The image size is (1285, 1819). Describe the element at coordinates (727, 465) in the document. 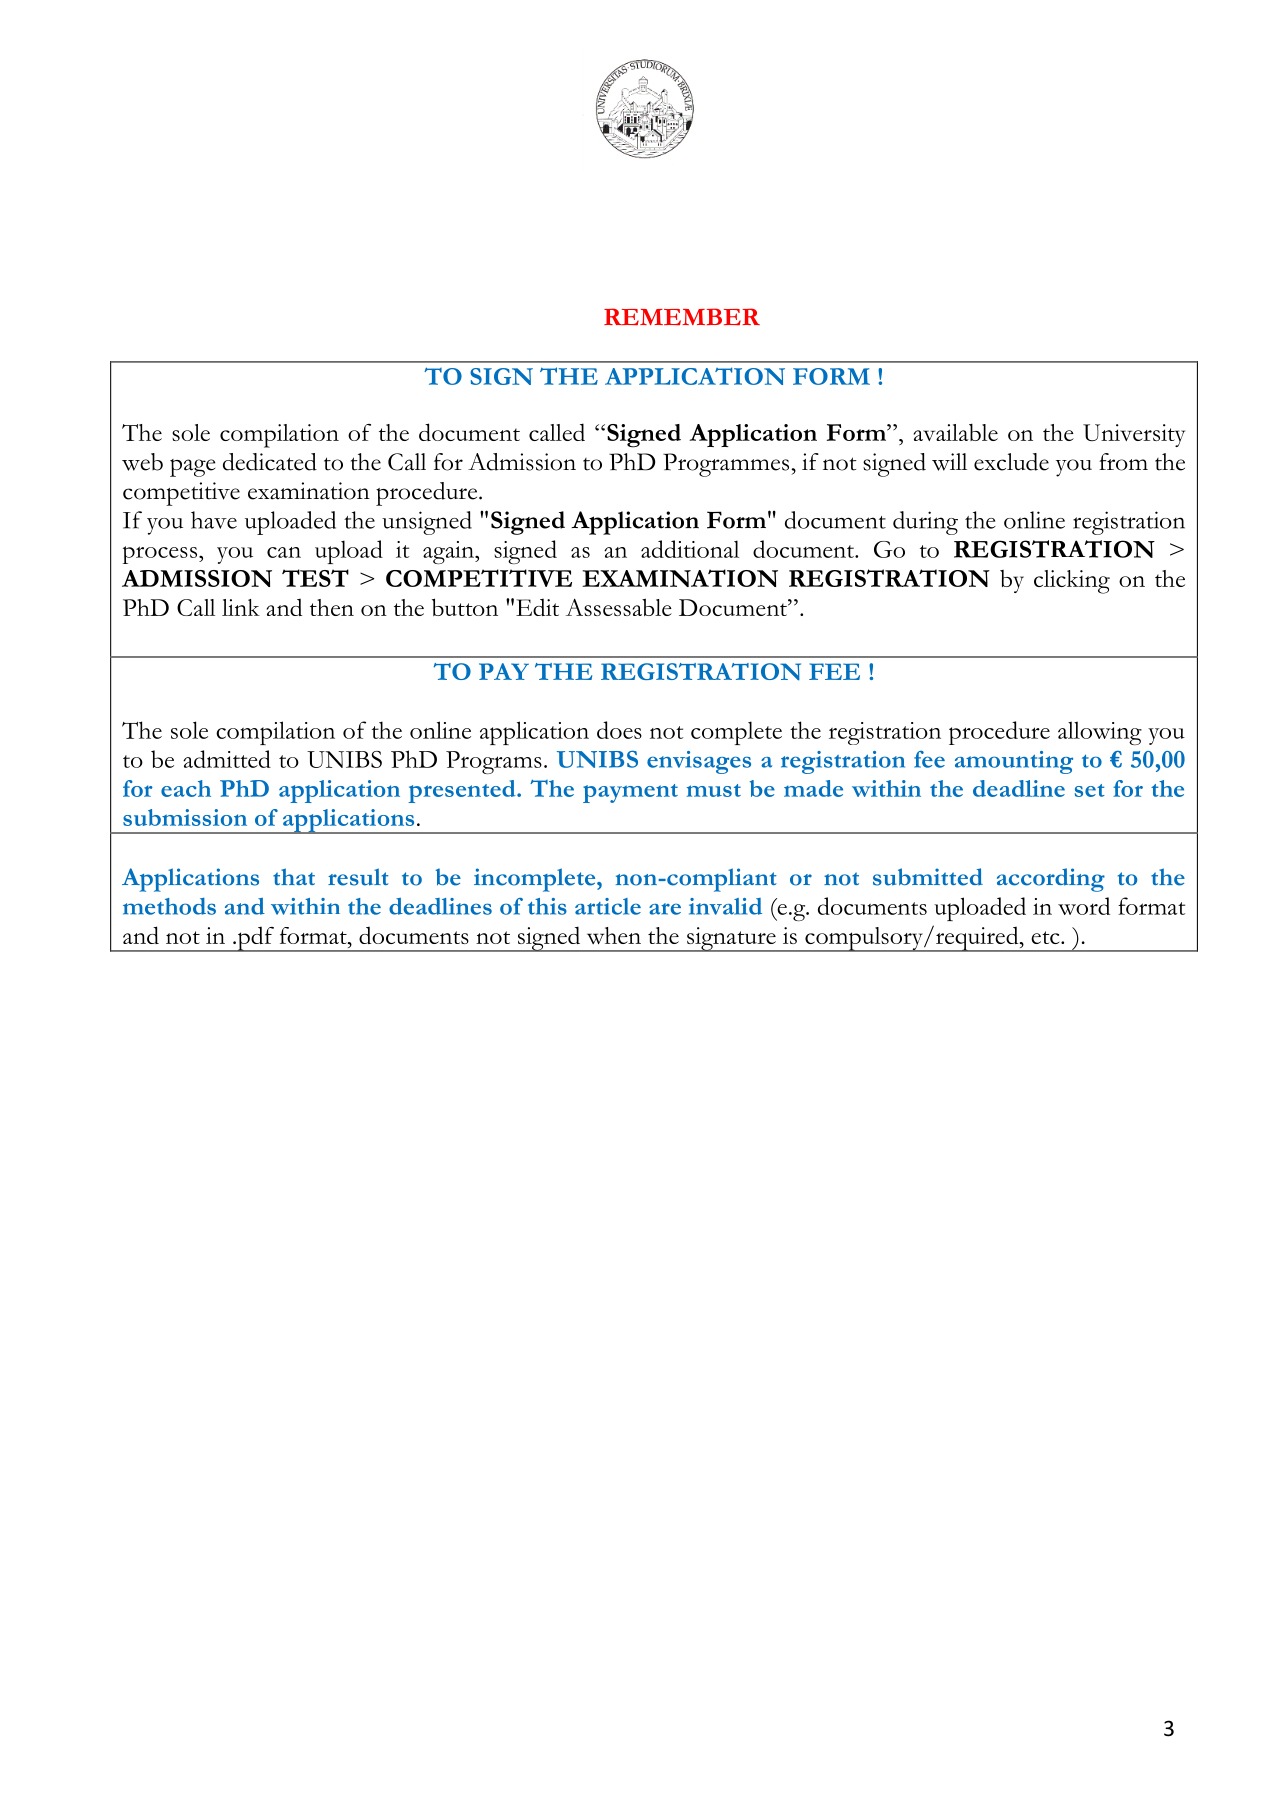

I see `Programmes` at that location.
